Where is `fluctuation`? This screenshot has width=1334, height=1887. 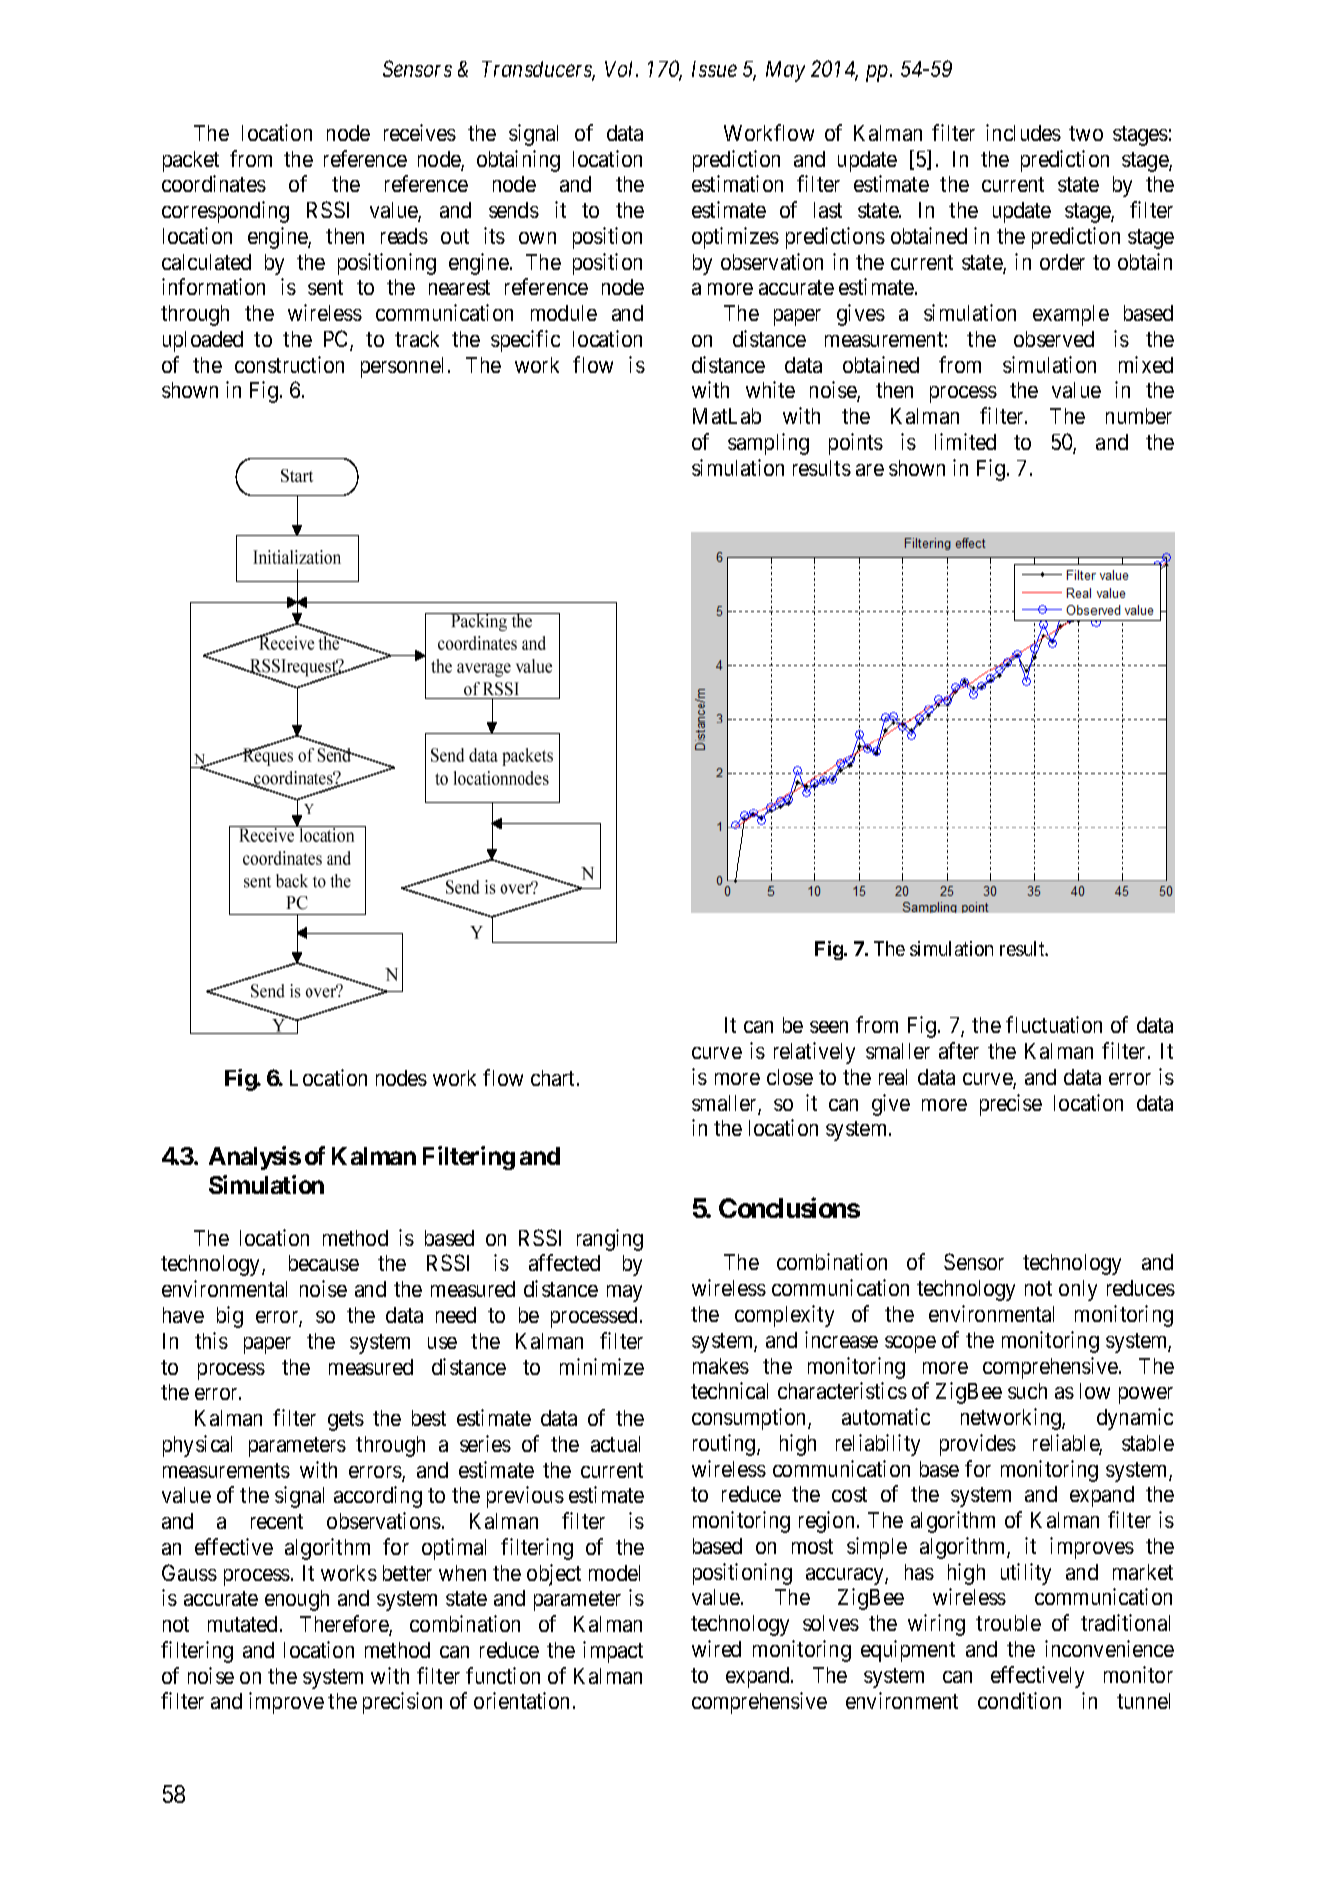
fluctuation is located at coordinates (1054, 1024).
